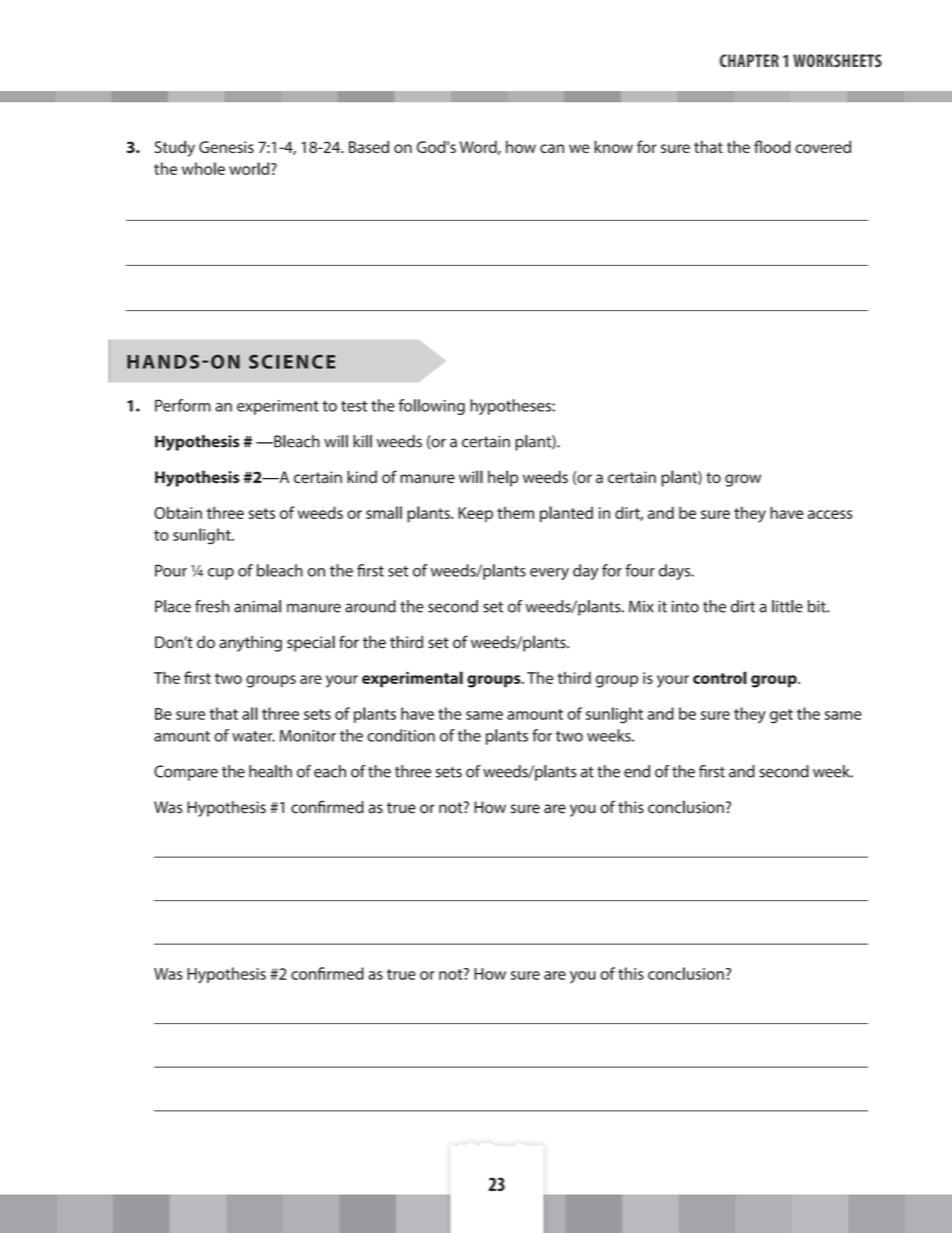 The image size is (952, 1233). Describe the element at coordinates (511, 407) in the image. I see `hypotheses` at that location.
